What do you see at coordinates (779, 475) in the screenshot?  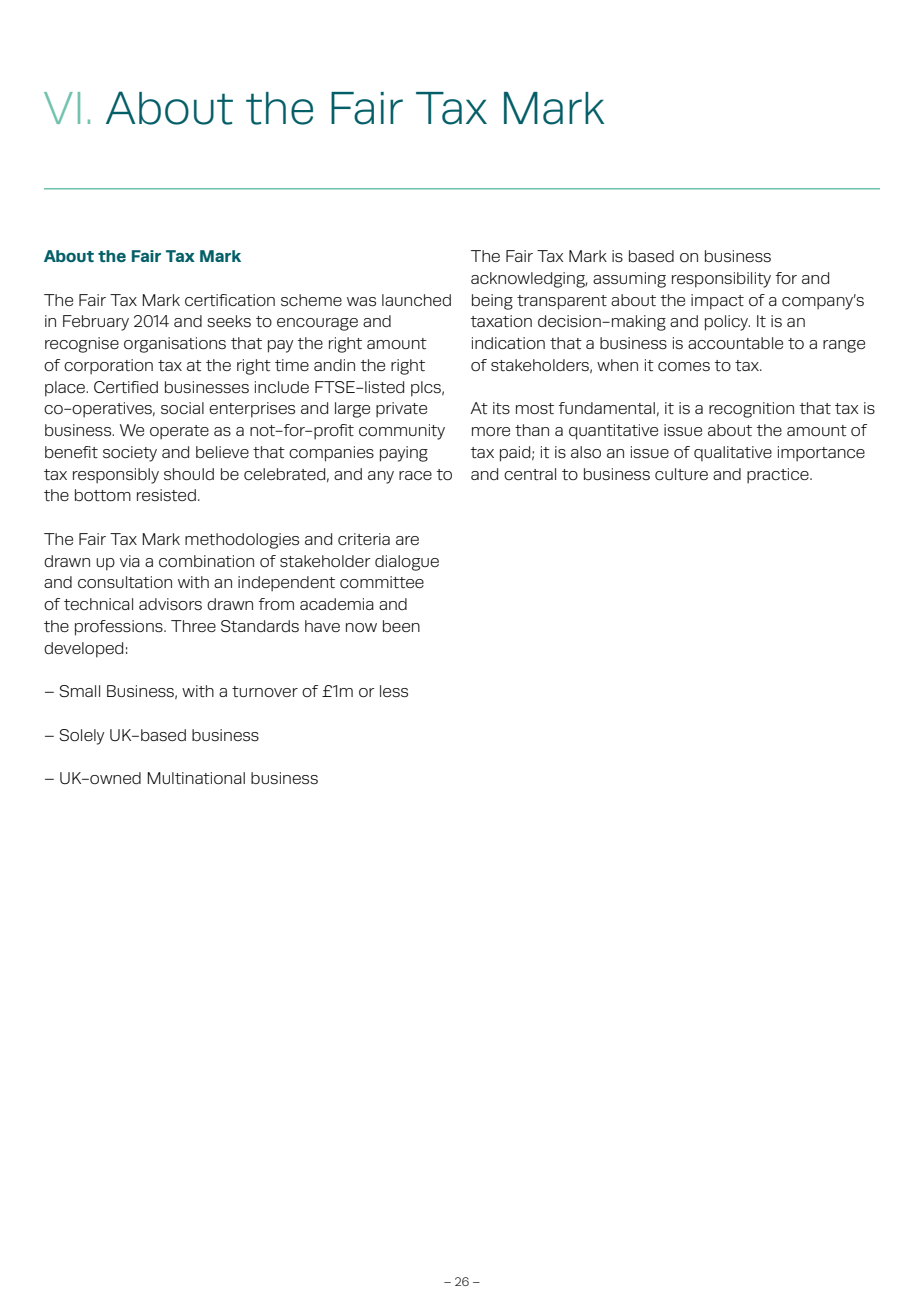 I see `practice` at bounding box center [779, 475].
